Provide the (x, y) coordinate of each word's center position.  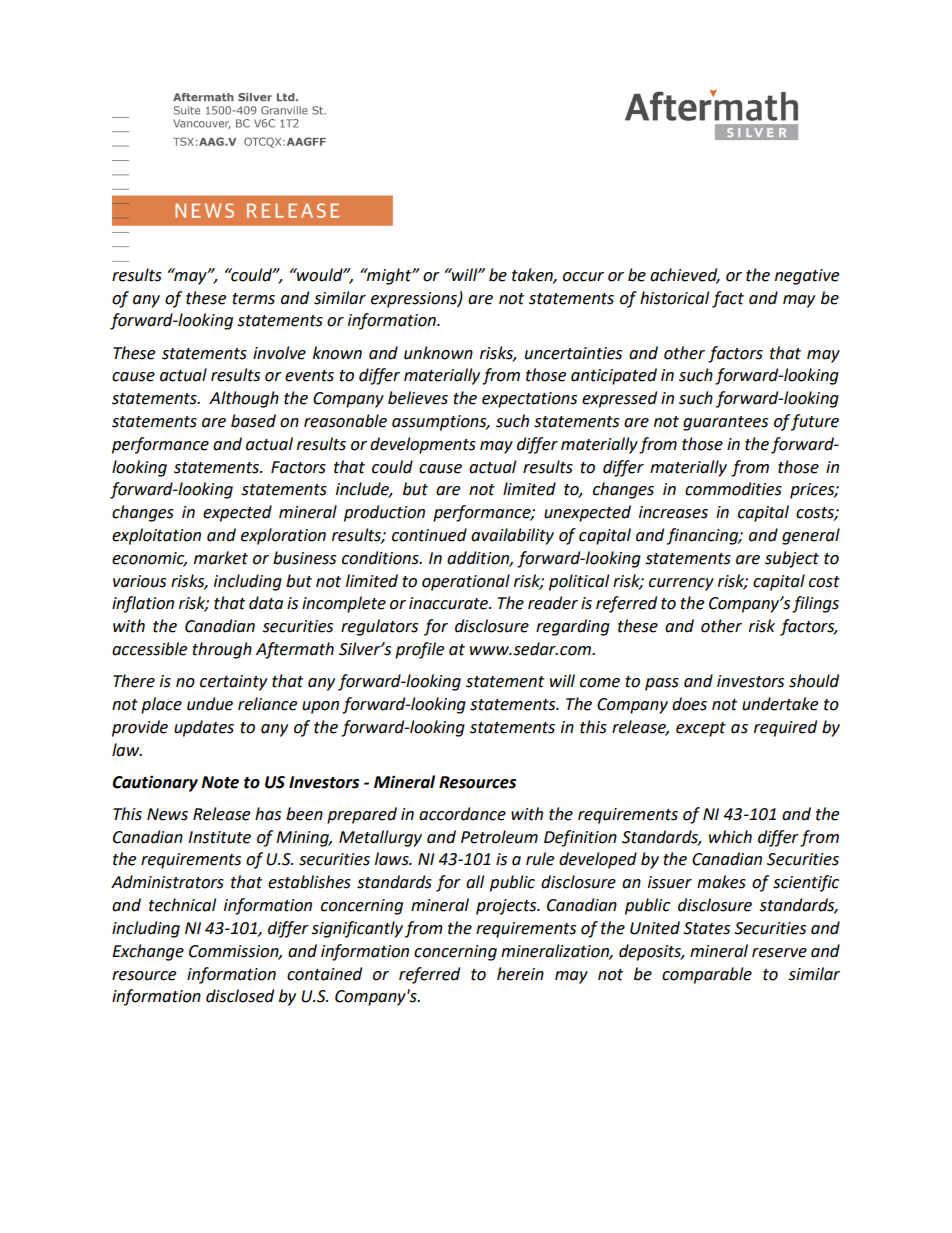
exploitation (156, 536)
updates (204, 728)
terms (253, 299)
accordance (462, 814)
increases (673, 512)
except (701, 729)
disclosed (240, 996)
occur (583, 277)
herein (520, 974)
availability (512, 536)
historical (674, 298)
